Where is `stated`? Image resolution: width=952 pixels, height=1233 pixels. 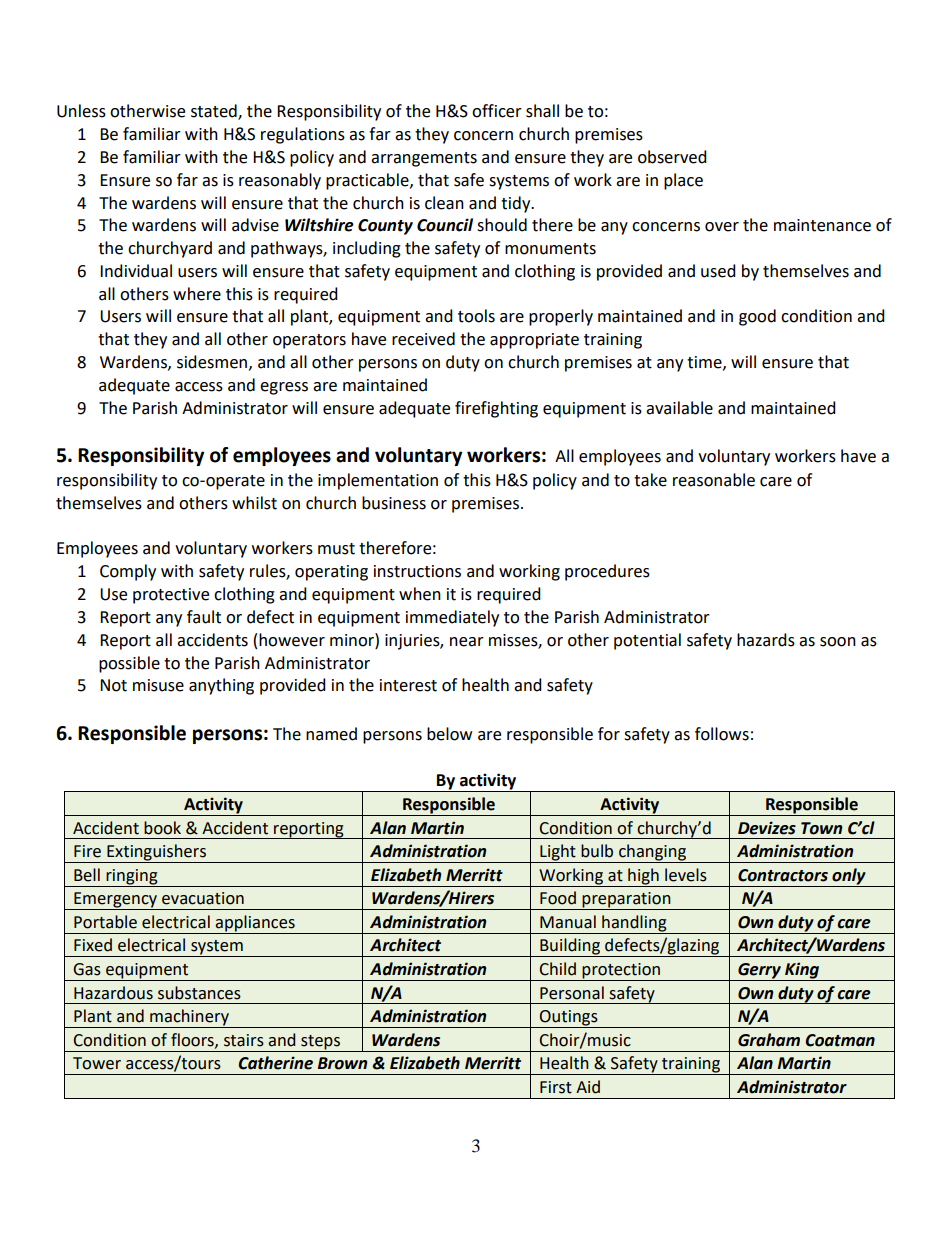 stated is located at coordinates (215, 112).
